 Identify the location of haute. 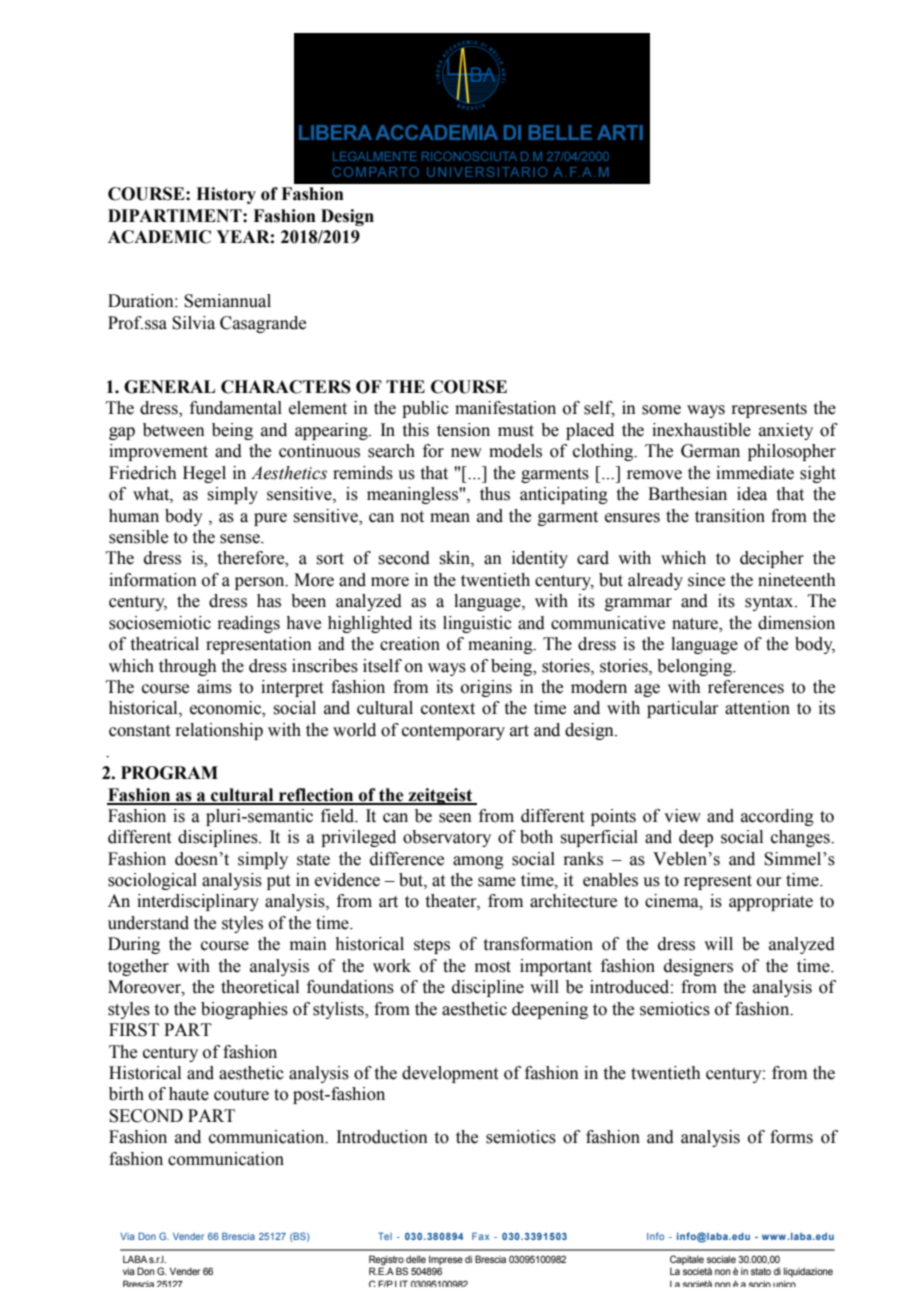
(189, 1094).
